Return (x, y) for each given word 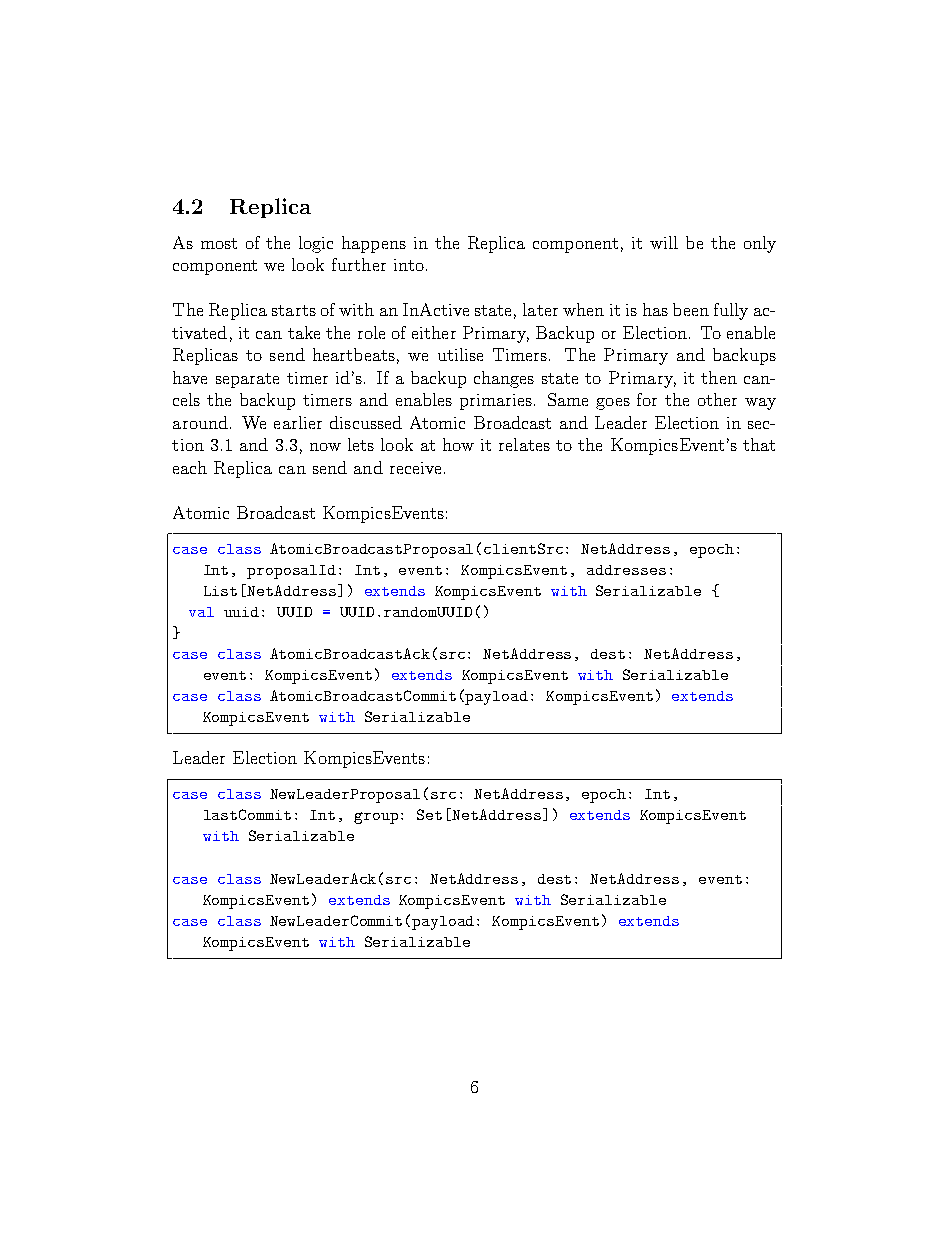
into (409, 265)
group (376, 818)
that (759, 444)
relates (524, 444)
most (219, 243)
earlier (298, 422)
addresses (626, 570)
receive (415, 468)
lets (361, 444)
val (201, 612)
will (664, 242)
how (458, 444)
